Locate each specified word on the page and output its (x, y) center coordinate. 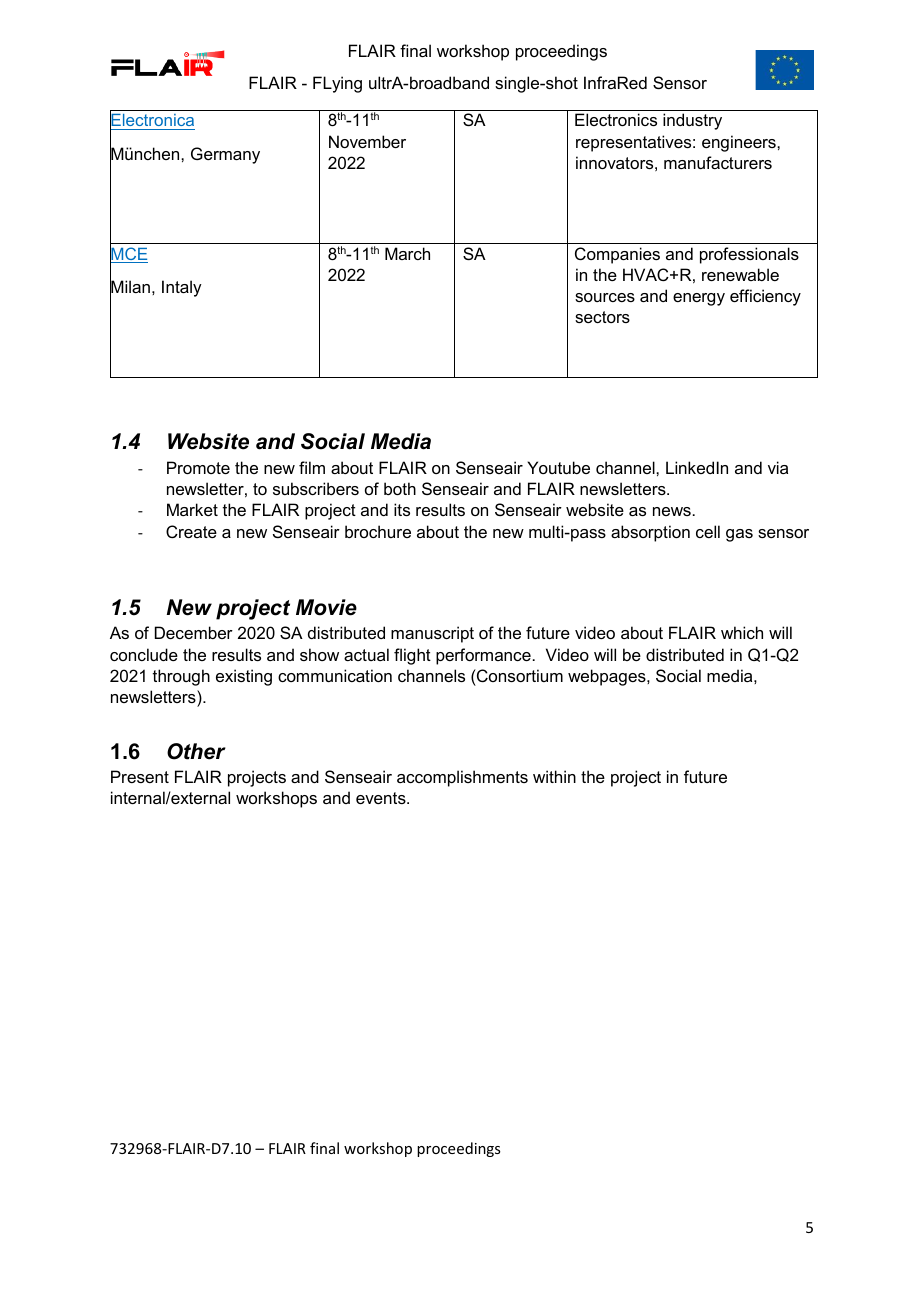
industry (692, 121)
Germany (225, 155)
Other (196, 751)
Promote (198, 467)
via (778, 467)
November (367, 141)
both (400, 488)
